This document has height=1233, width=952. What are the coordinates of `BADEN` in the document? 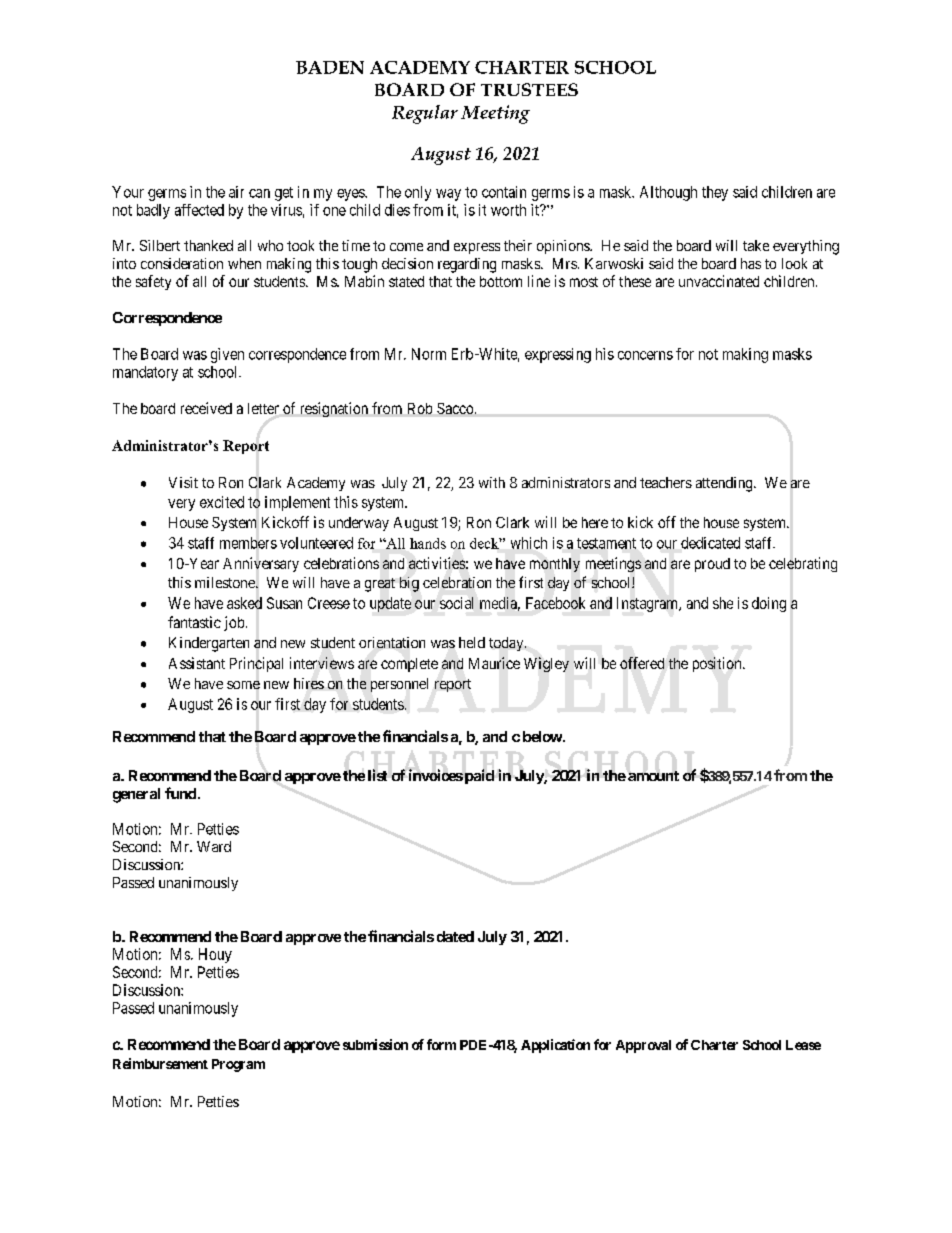 It's located at (330, 67).
